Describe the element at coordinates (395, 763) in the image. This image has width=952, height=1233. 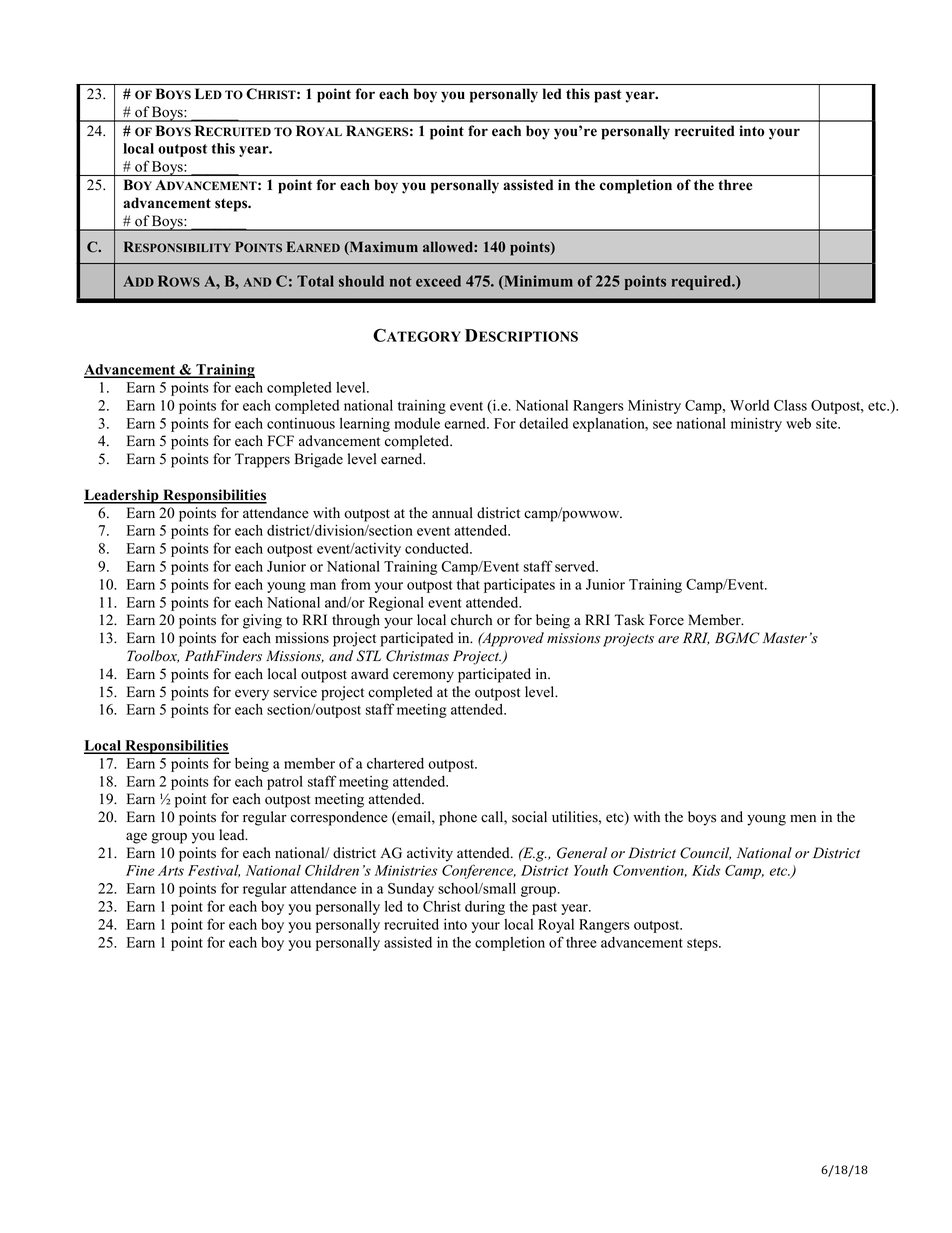
I see `chartered` at that location.
